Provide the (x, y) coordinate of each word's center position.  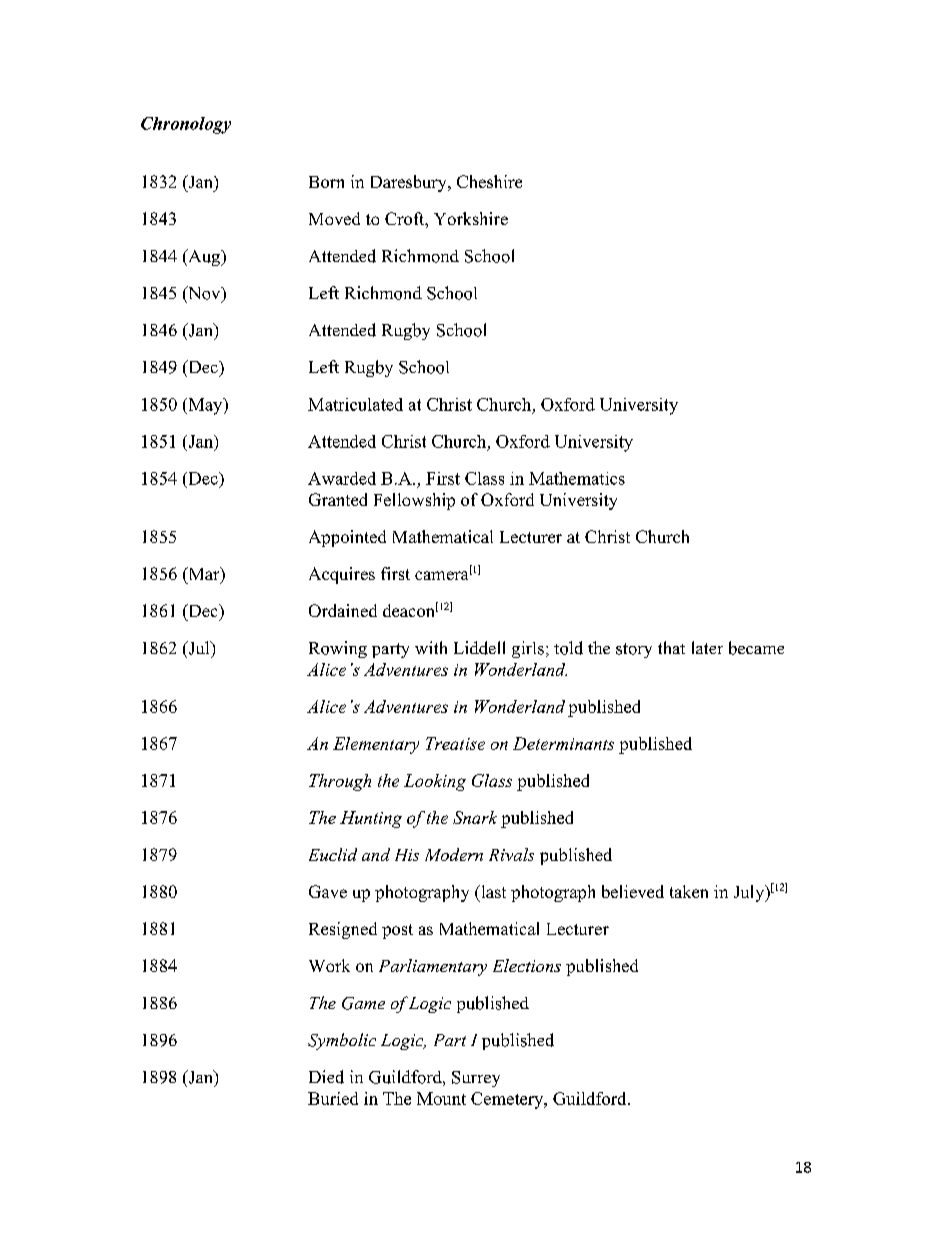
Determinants (563, 743)
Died (326, 1077)
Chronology (186, 125)
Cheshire (489, 181)
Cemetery (508, 1100)
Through (340, 782)
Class (484, 478)
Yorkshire (471, 218)
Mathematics (577, 478)
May (205, 406)
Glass (492, 780)
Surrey (476, 1079)
